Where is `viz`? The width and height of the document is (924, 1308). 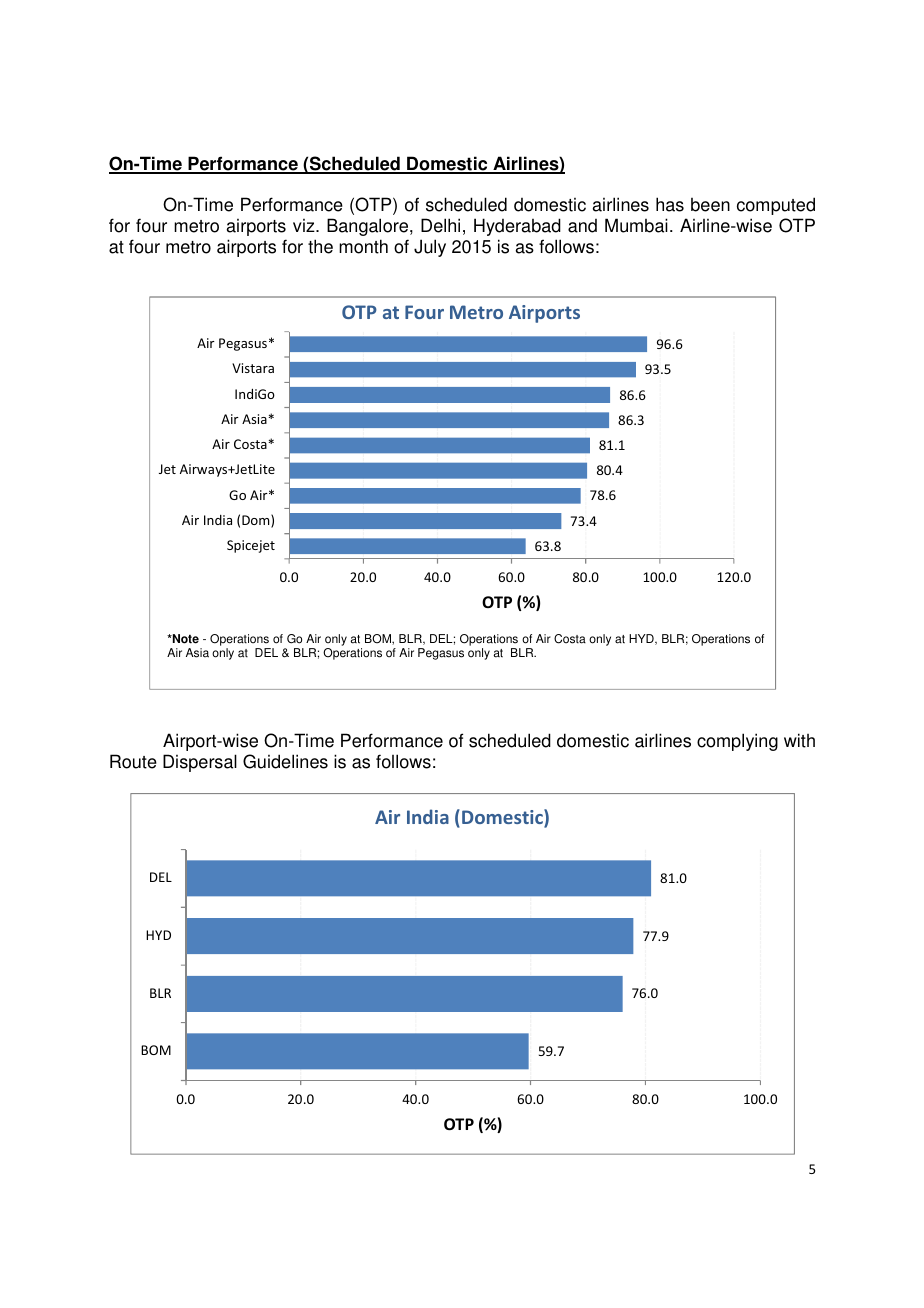 viz is located at coordinates (305, 225).
